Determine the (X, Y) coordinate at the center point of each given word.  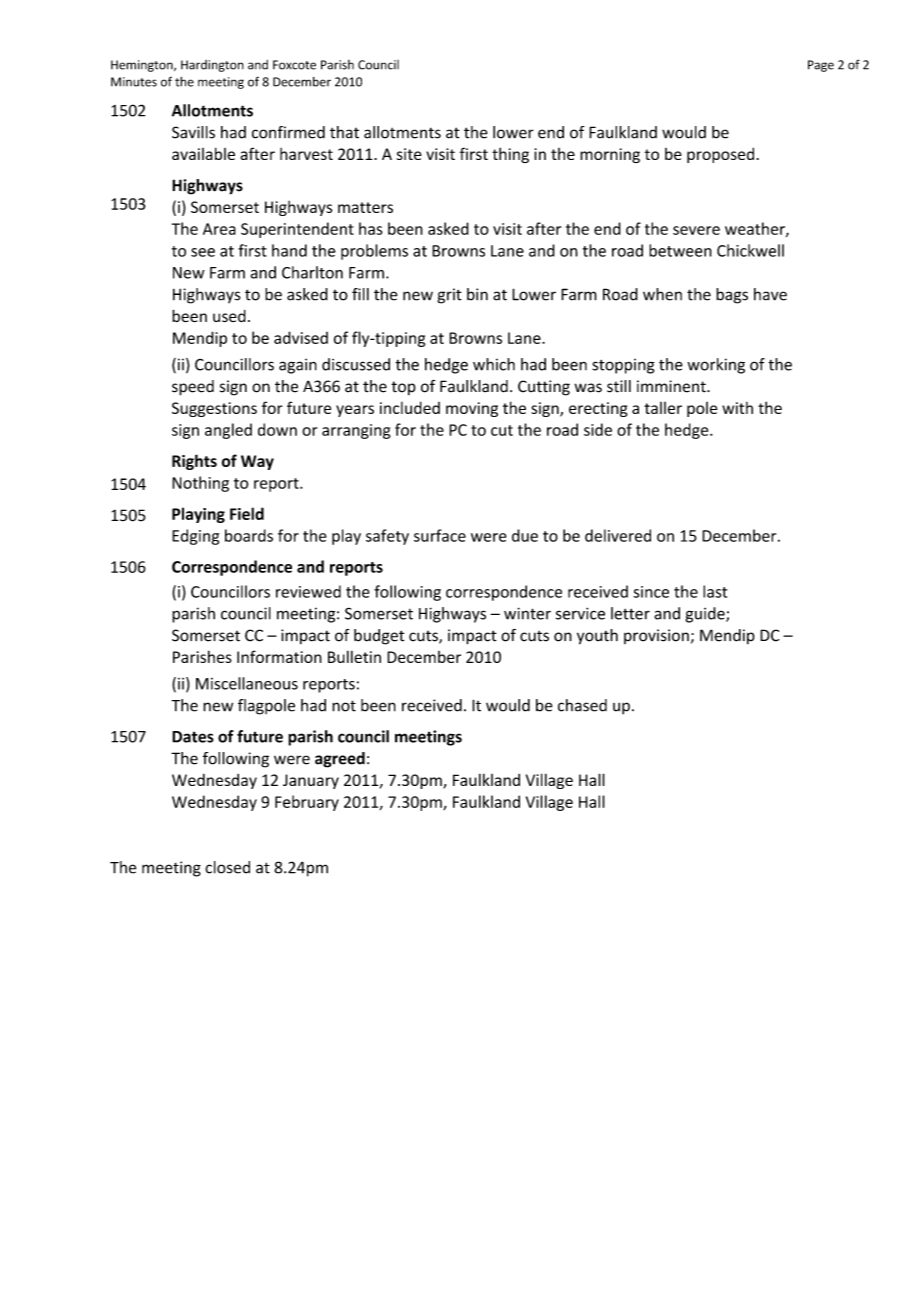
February (307, 803)
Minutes (134, 82)
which (494, 364)
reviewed (308, 591)
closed (227, 867)
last (715, 591)
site (409, 154)
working (716, 366)
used (229, 316)
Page (821, 66)
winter (527, 613)
